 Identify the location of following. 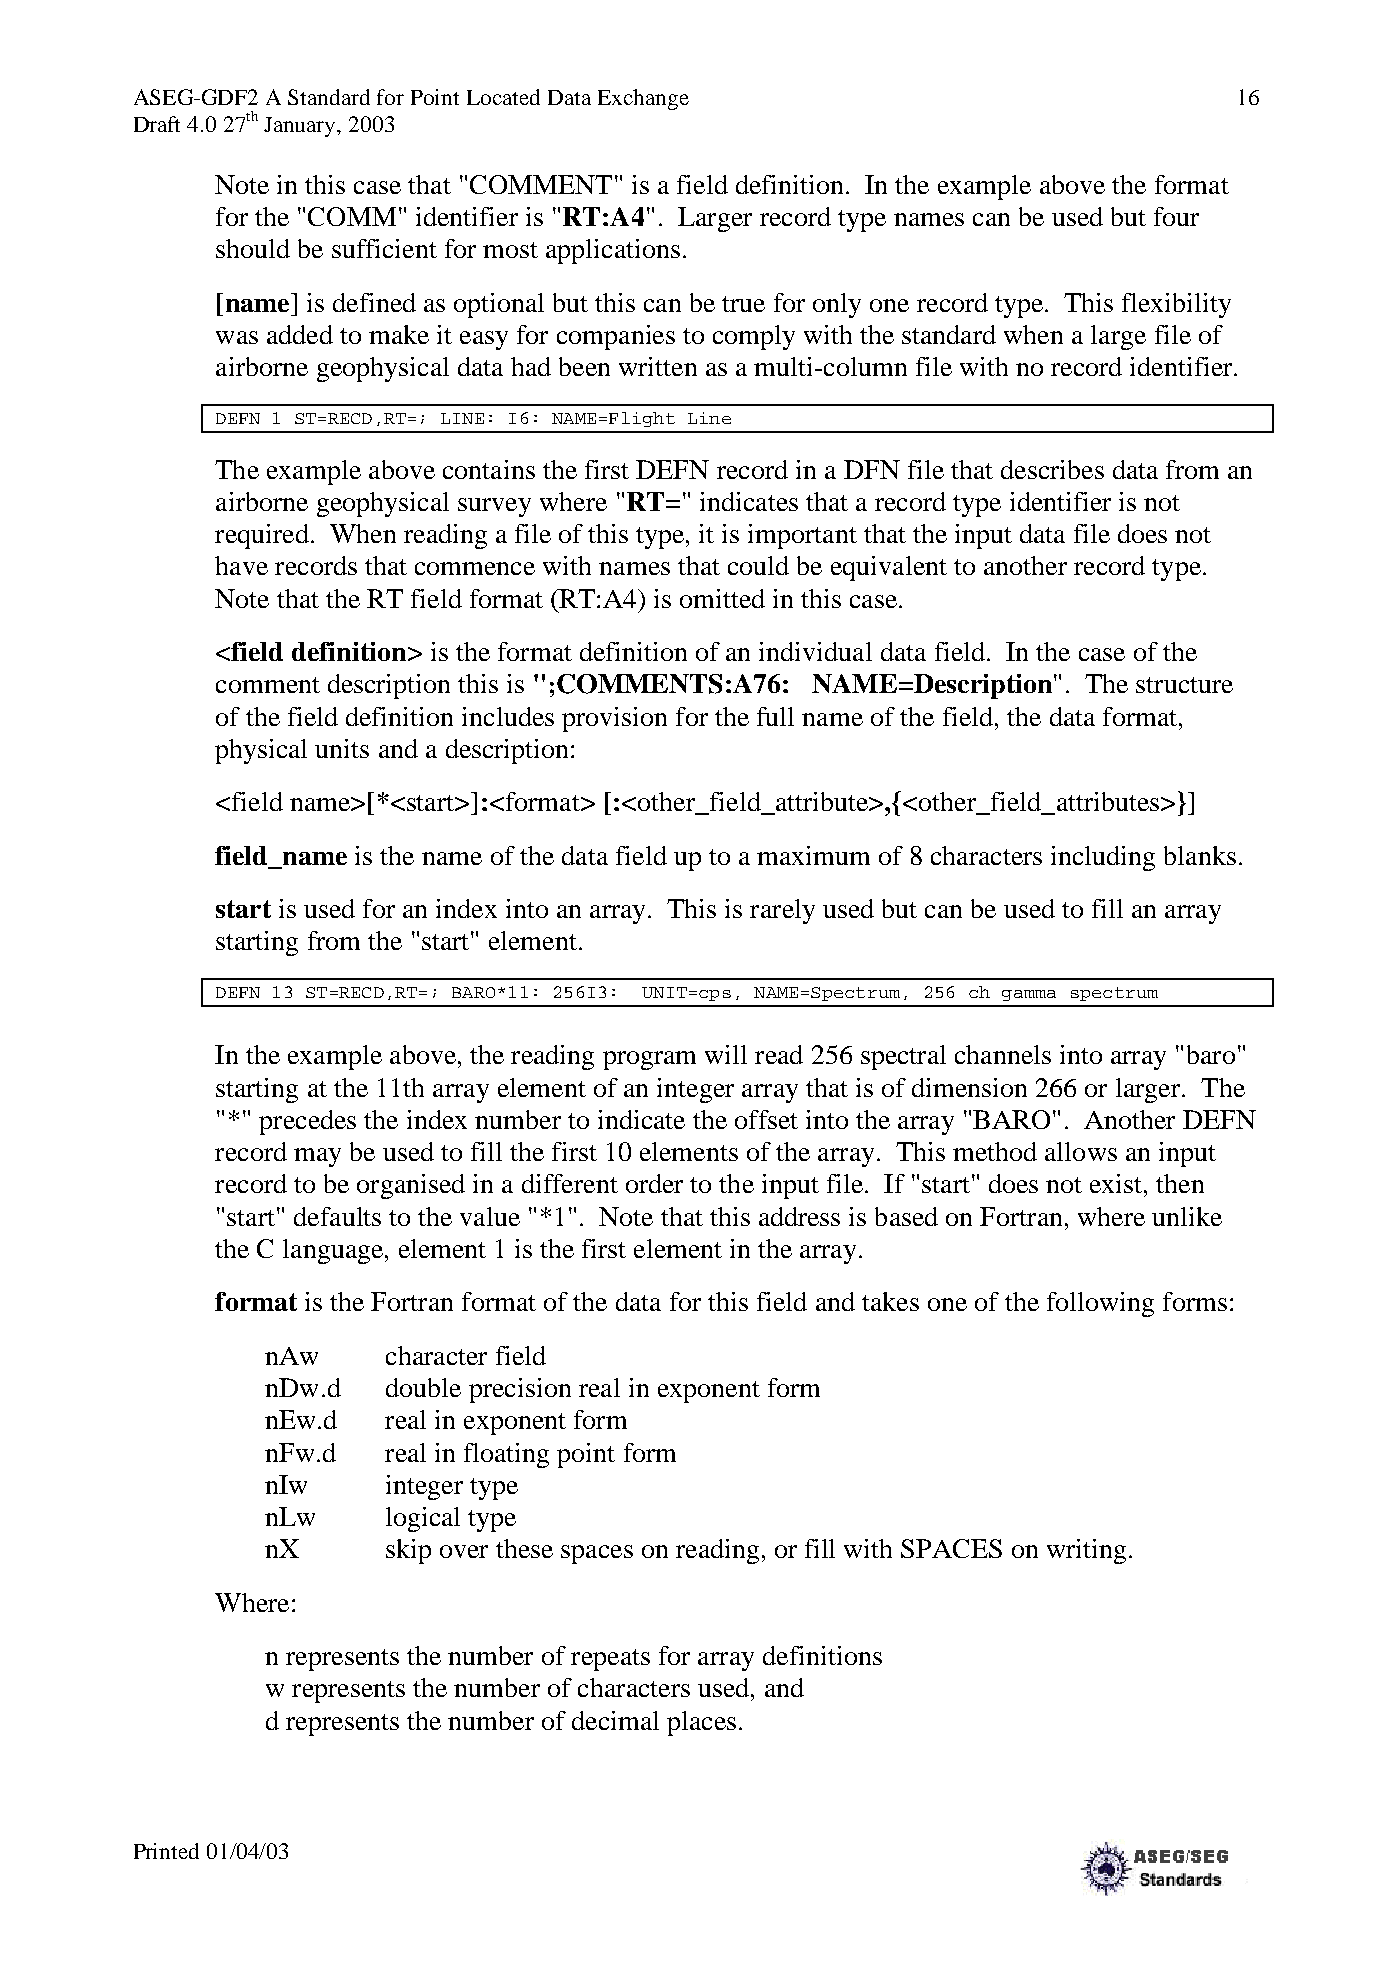
(1100, 1304).
